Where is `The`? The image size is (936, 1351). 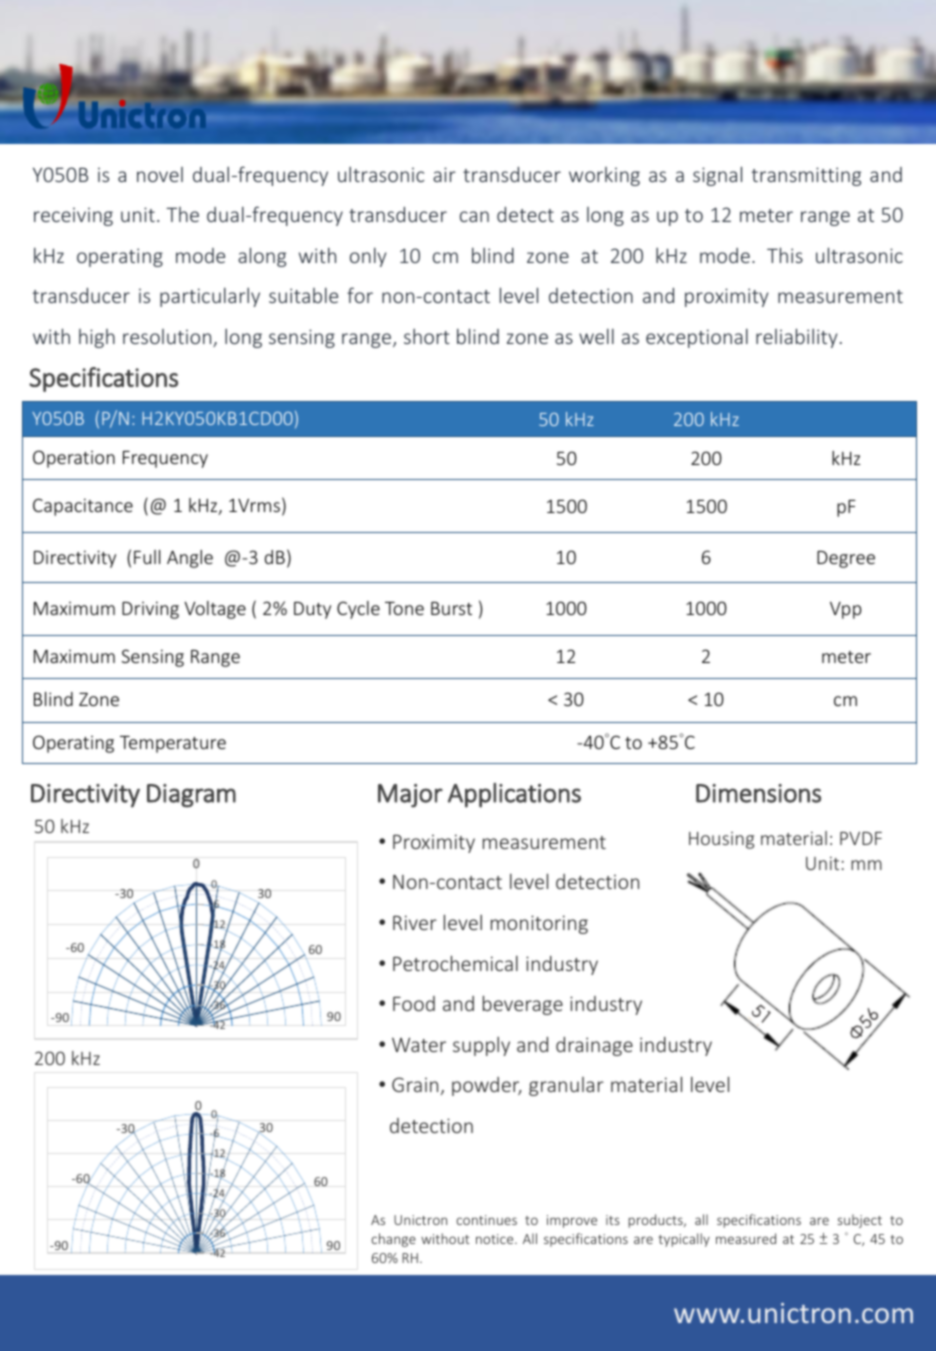 The is located at coordinates (182, 214).
